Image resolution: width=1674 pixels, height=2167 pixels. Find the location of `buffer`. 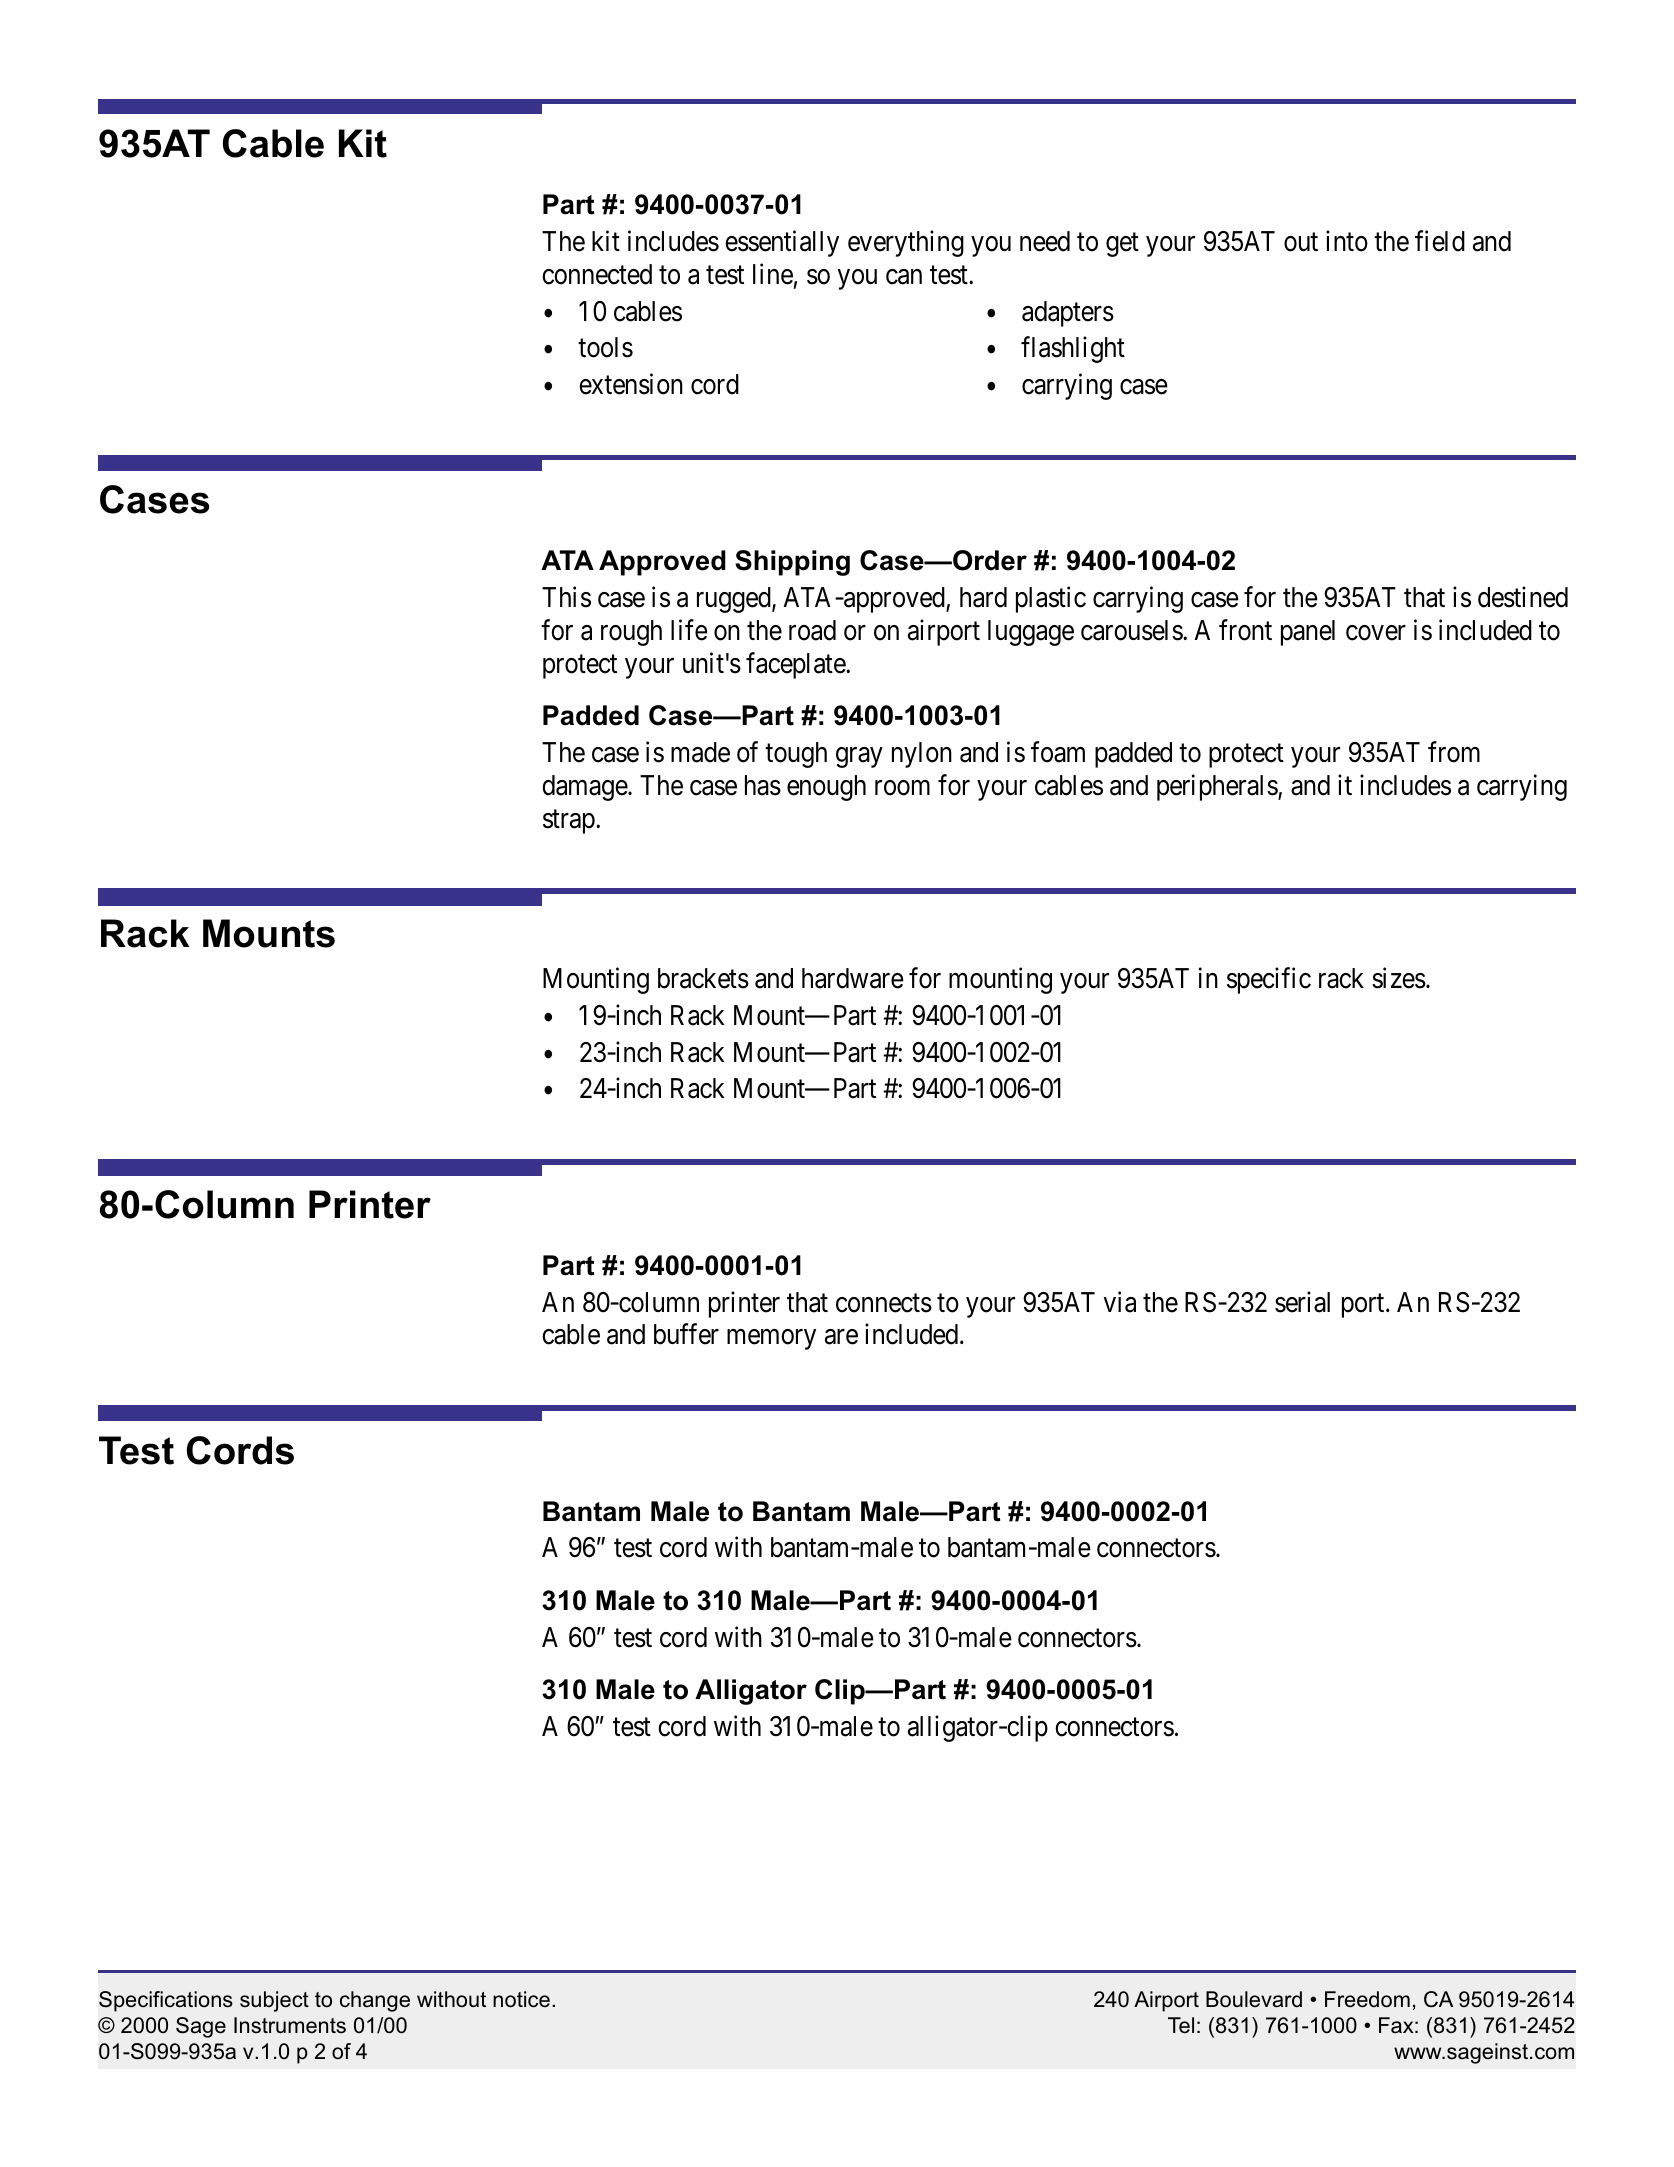

buffer is located at coordinates (686, 1334).
